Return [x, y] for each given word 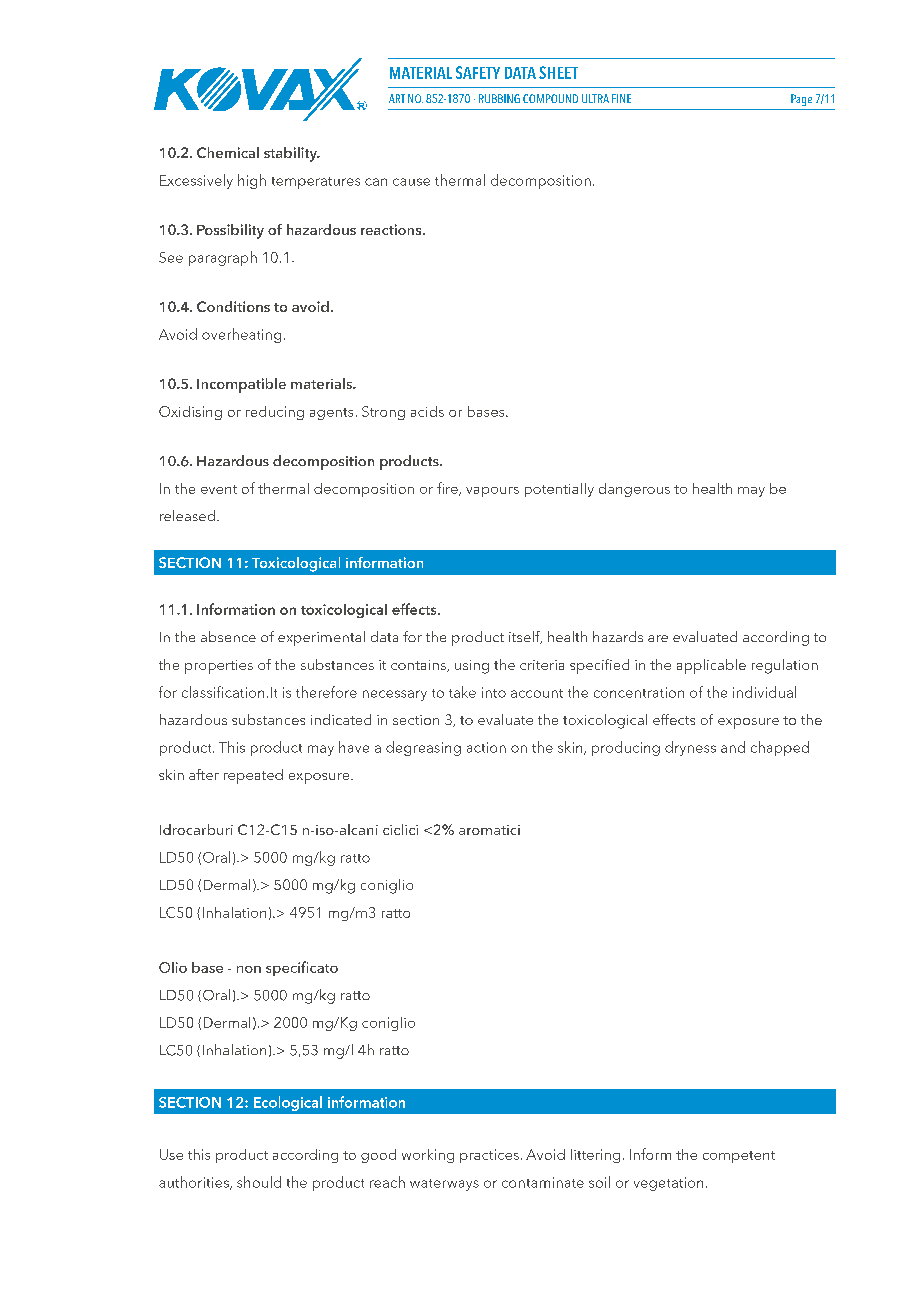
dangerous [634, 490]
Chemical [228, 152]
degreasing [423, 748]
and [733, 747]
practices [489, 1156]
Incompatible [241, 385]
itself [525, 637]
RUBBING [499, 98]
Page [801, 100]
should [259, 1182]
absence [228, 636]
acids [427, 411]
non [249, 969]
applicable [711, 666]
